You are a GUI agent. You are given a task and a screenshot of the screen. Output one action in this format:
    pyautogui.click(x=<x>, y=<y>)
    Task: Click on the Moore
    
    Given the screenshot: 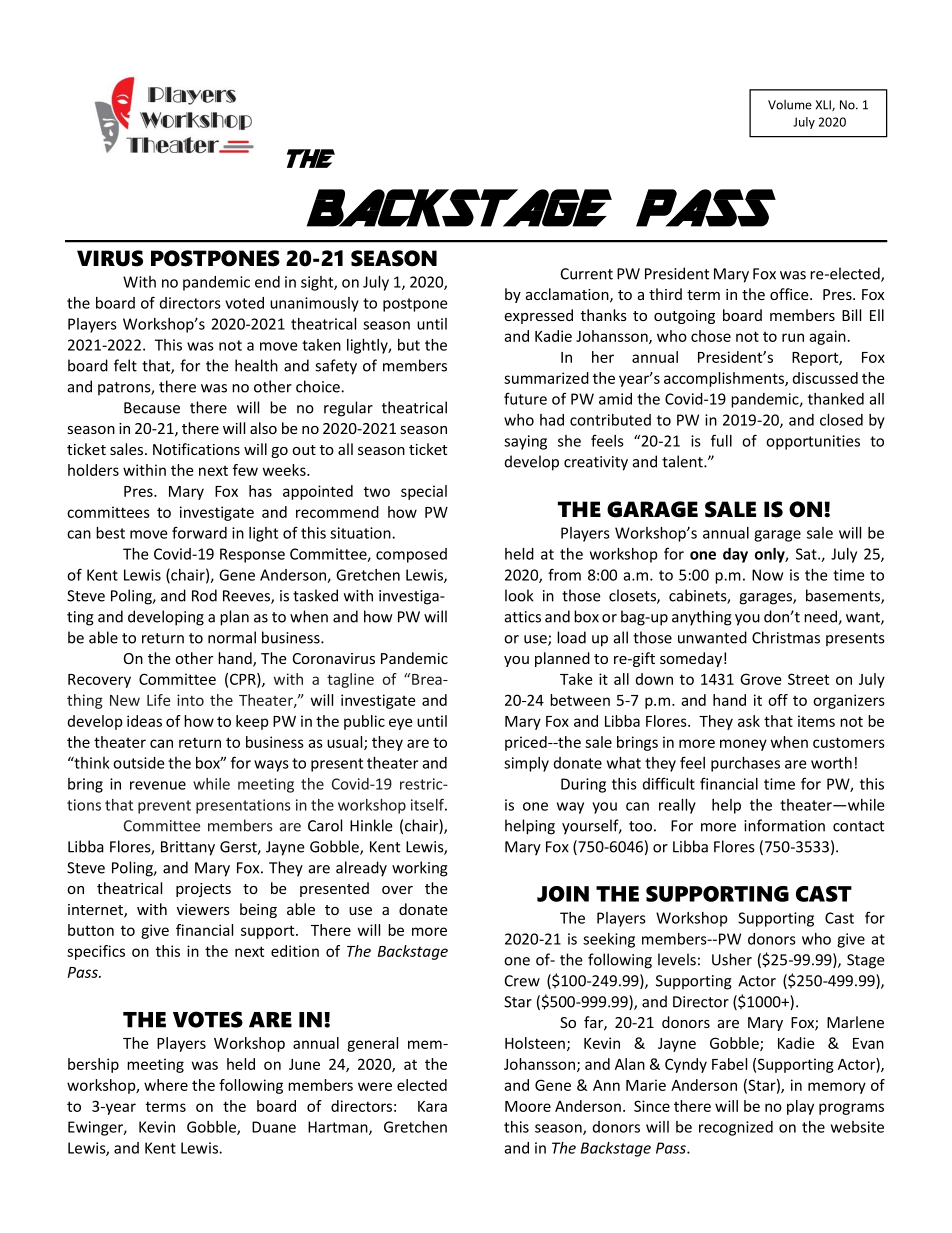 What is the action you would take?
    pyautogui.click(x=528, y=1106)
